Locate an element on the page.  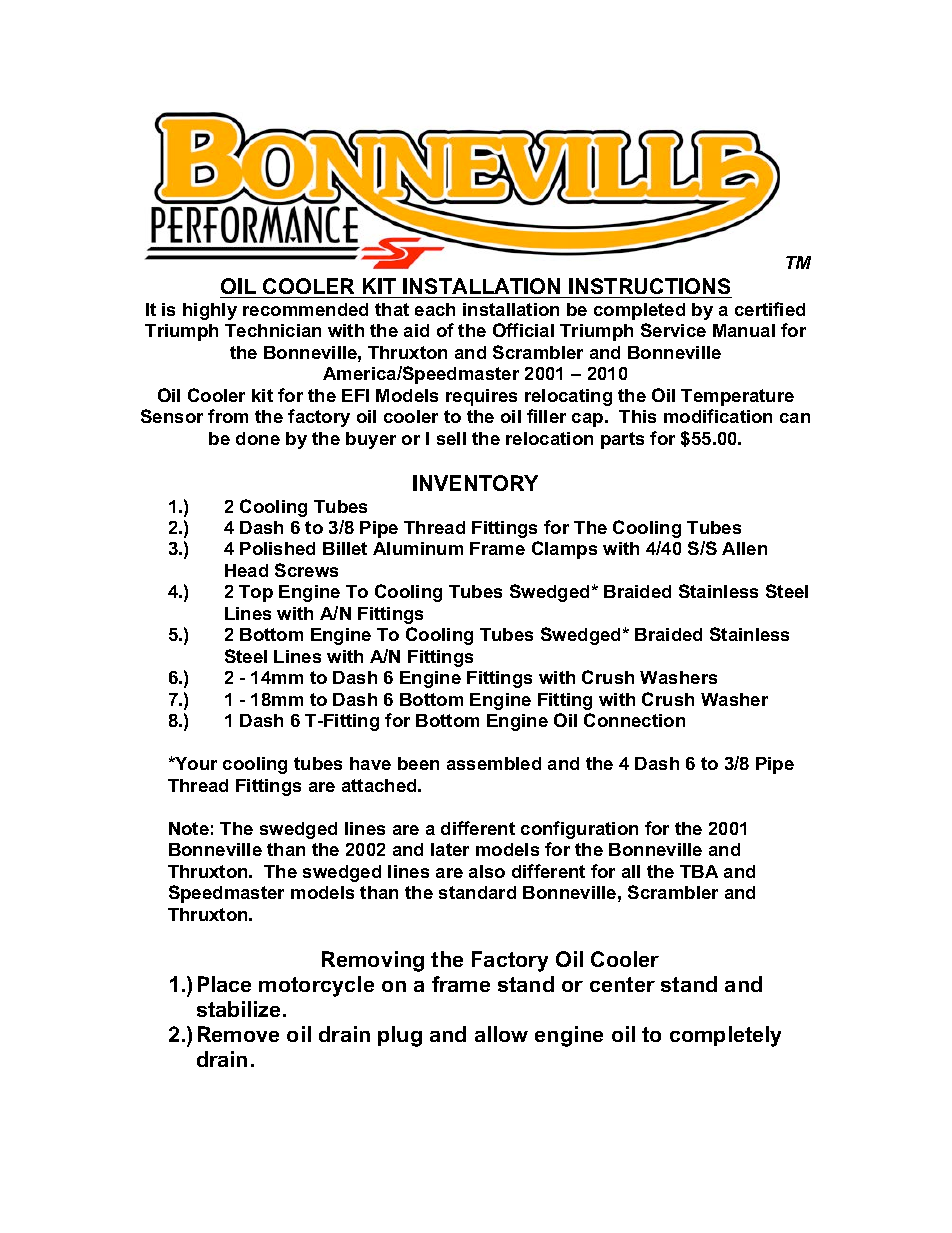
assembled is located at coordinates (494, 763).
